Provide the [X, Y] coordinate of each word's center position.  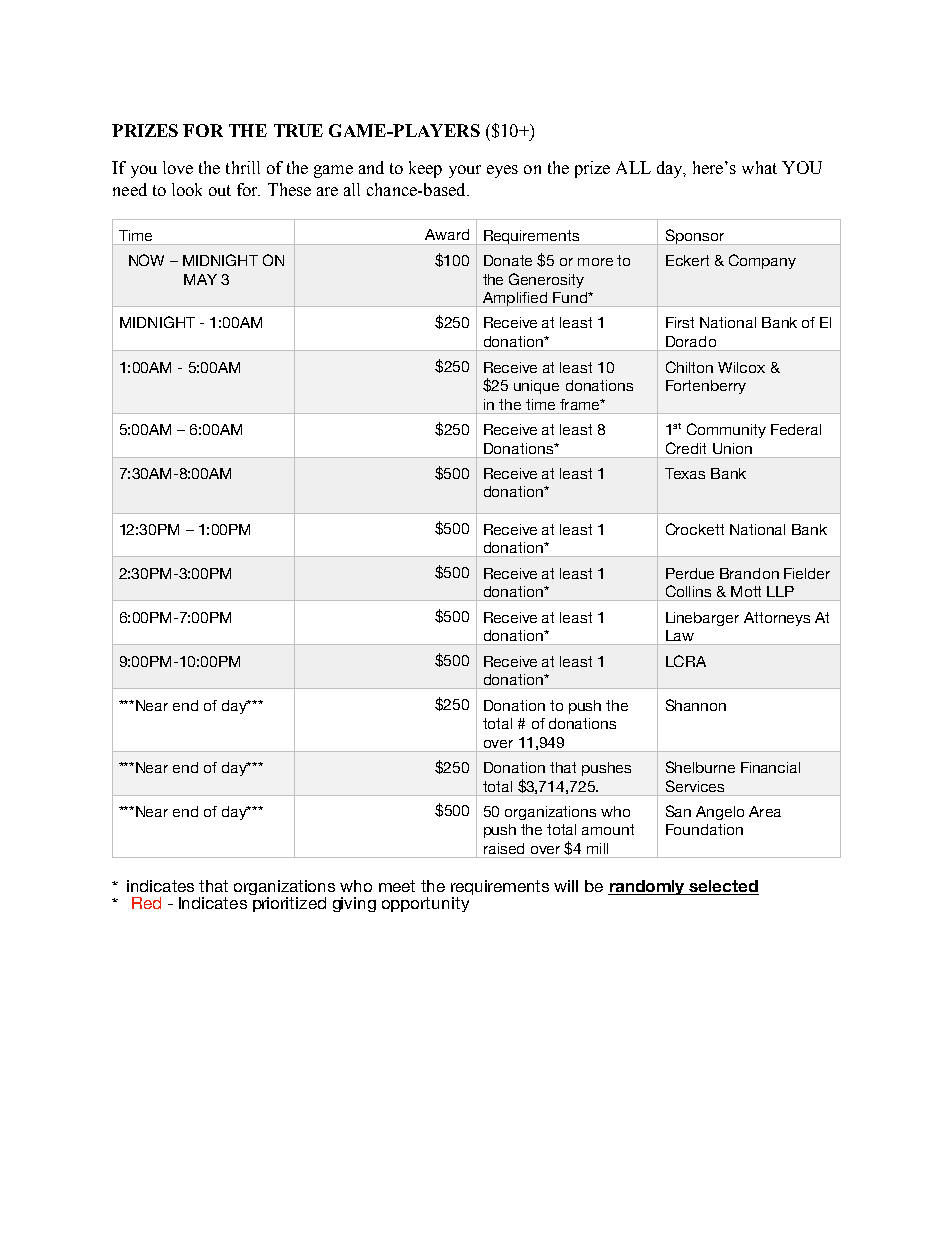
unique [536, 387]
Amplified [514, 299]
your [465, 171]
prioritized [288, 903]
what [759, 167]
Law [680, 635]
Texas [685, 473]
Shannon [696, 705]
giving [354, 904]
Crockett [695, 529]
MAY [200, 279]
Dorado [691, 341]
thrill [243, 167]
